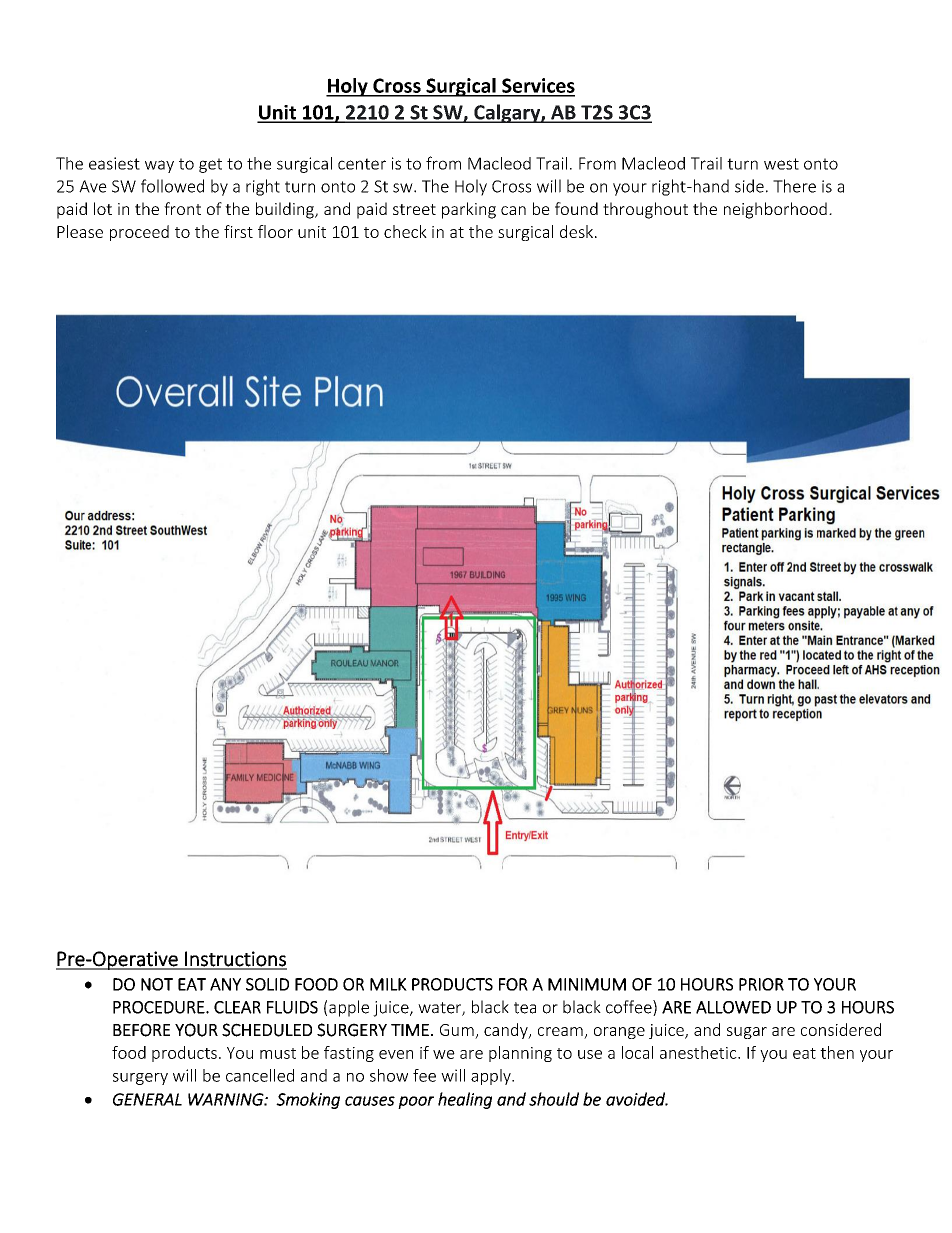 This screenshot has height=1233, width=952. What do you see at coordinates (157, 984) in the screenshot?
I see `NOT` at bounding box center [157, 984].
